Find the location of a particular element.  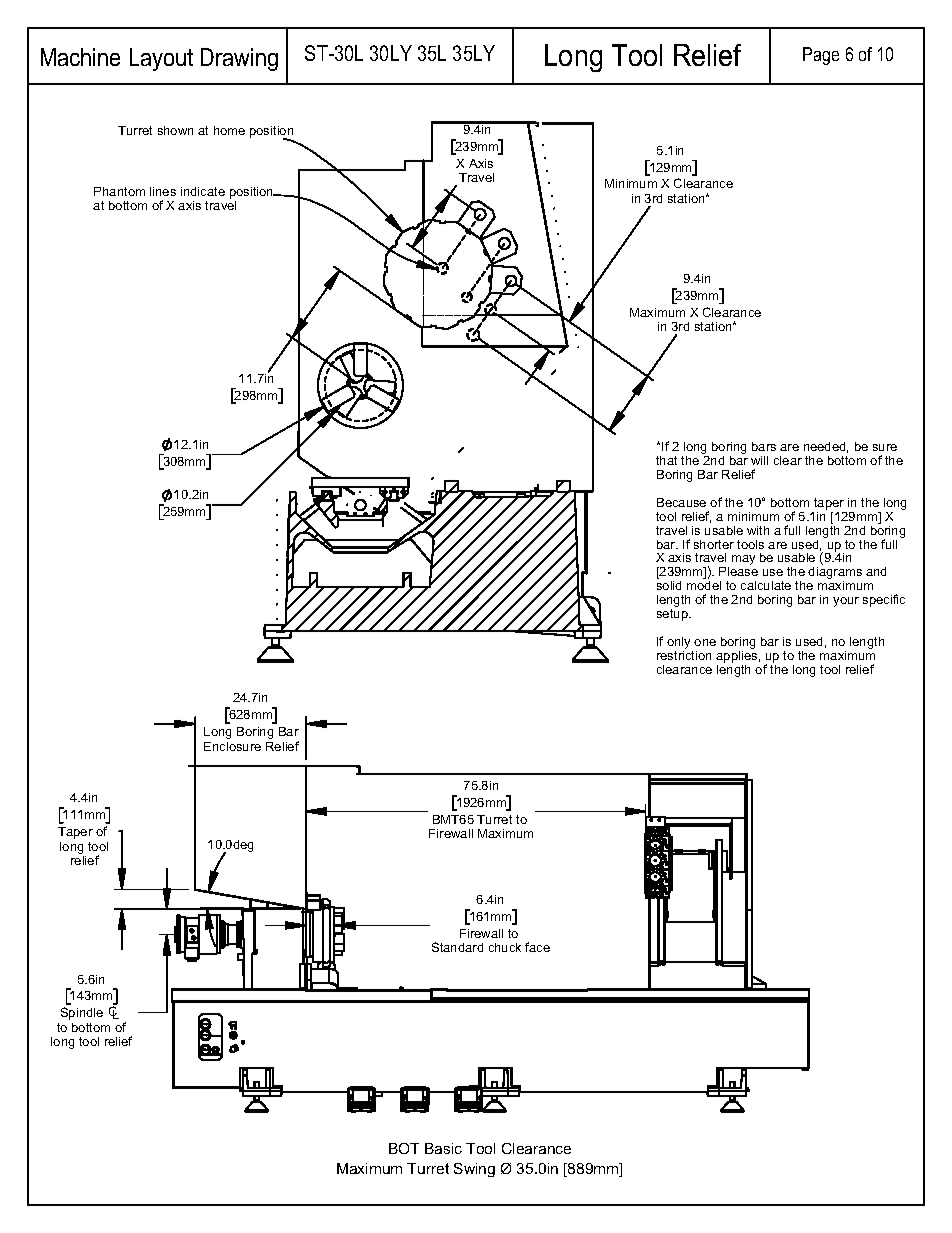

Layout is located at coordinates (161, 59).
